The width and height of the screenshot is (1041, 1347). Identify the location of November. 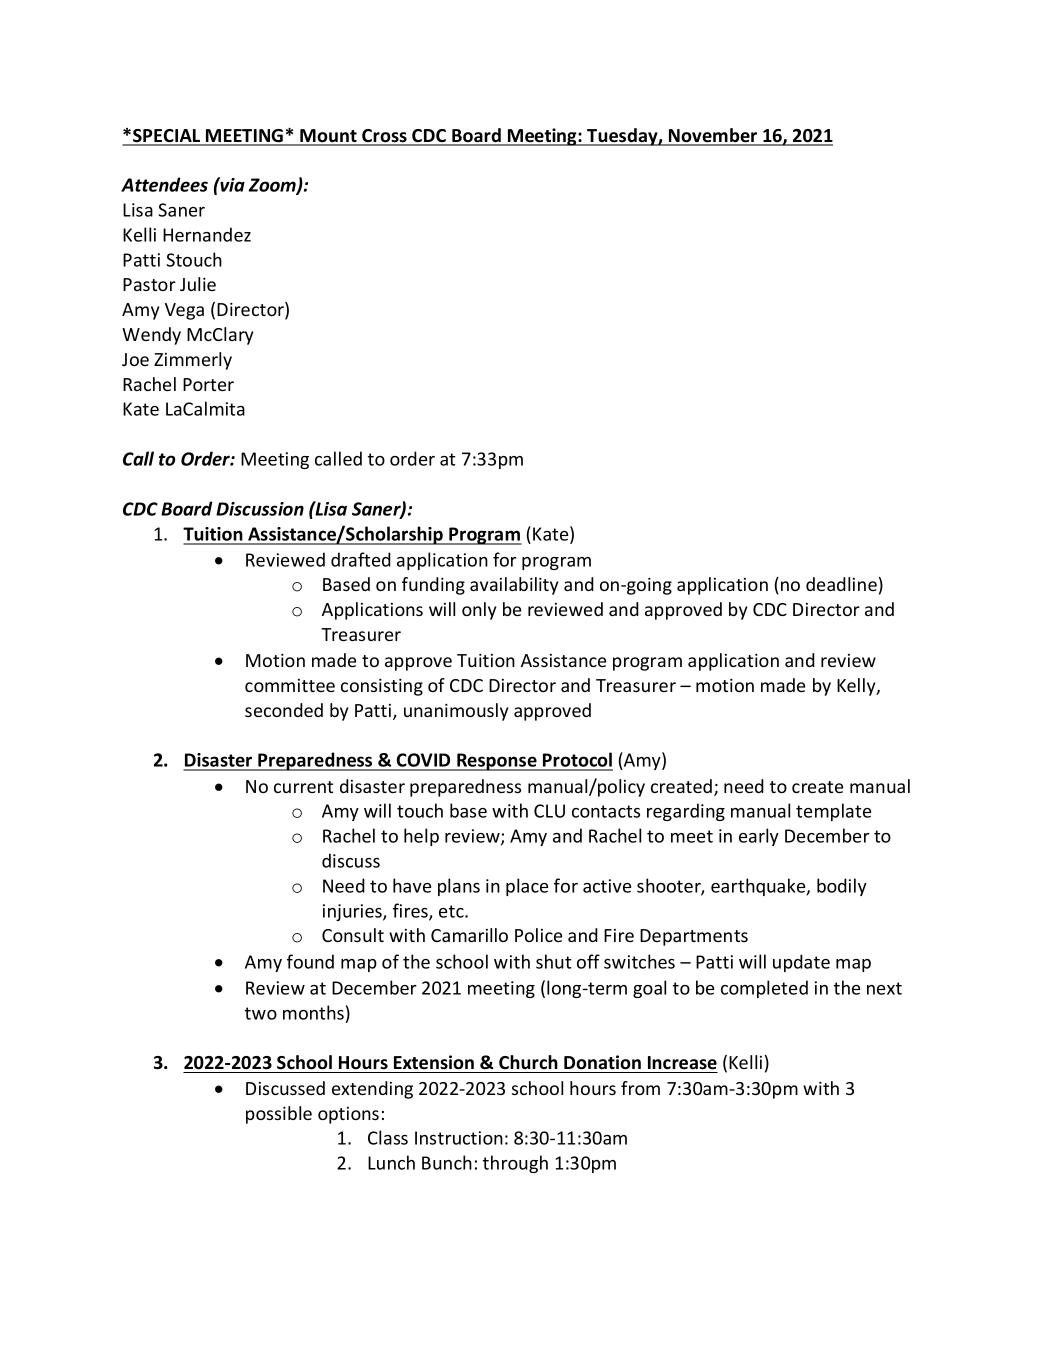
(713, 136).
